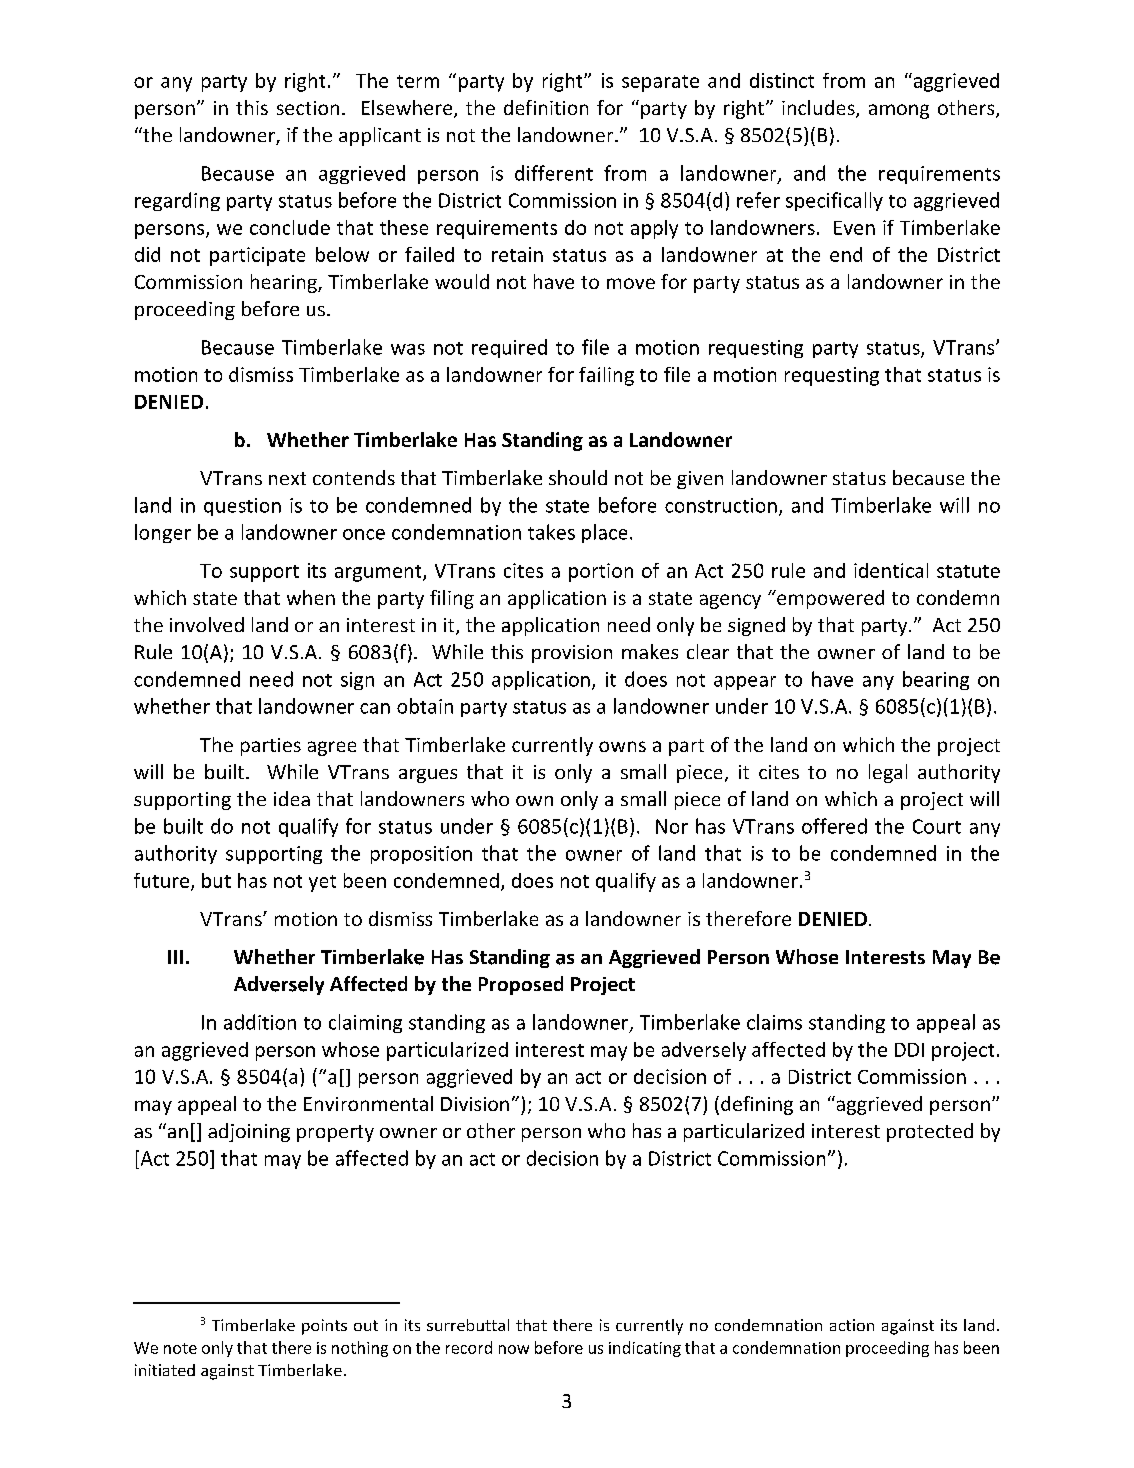 This screenshot has width=1134, height=1468. I want to click on action, so click(852, 1325).
